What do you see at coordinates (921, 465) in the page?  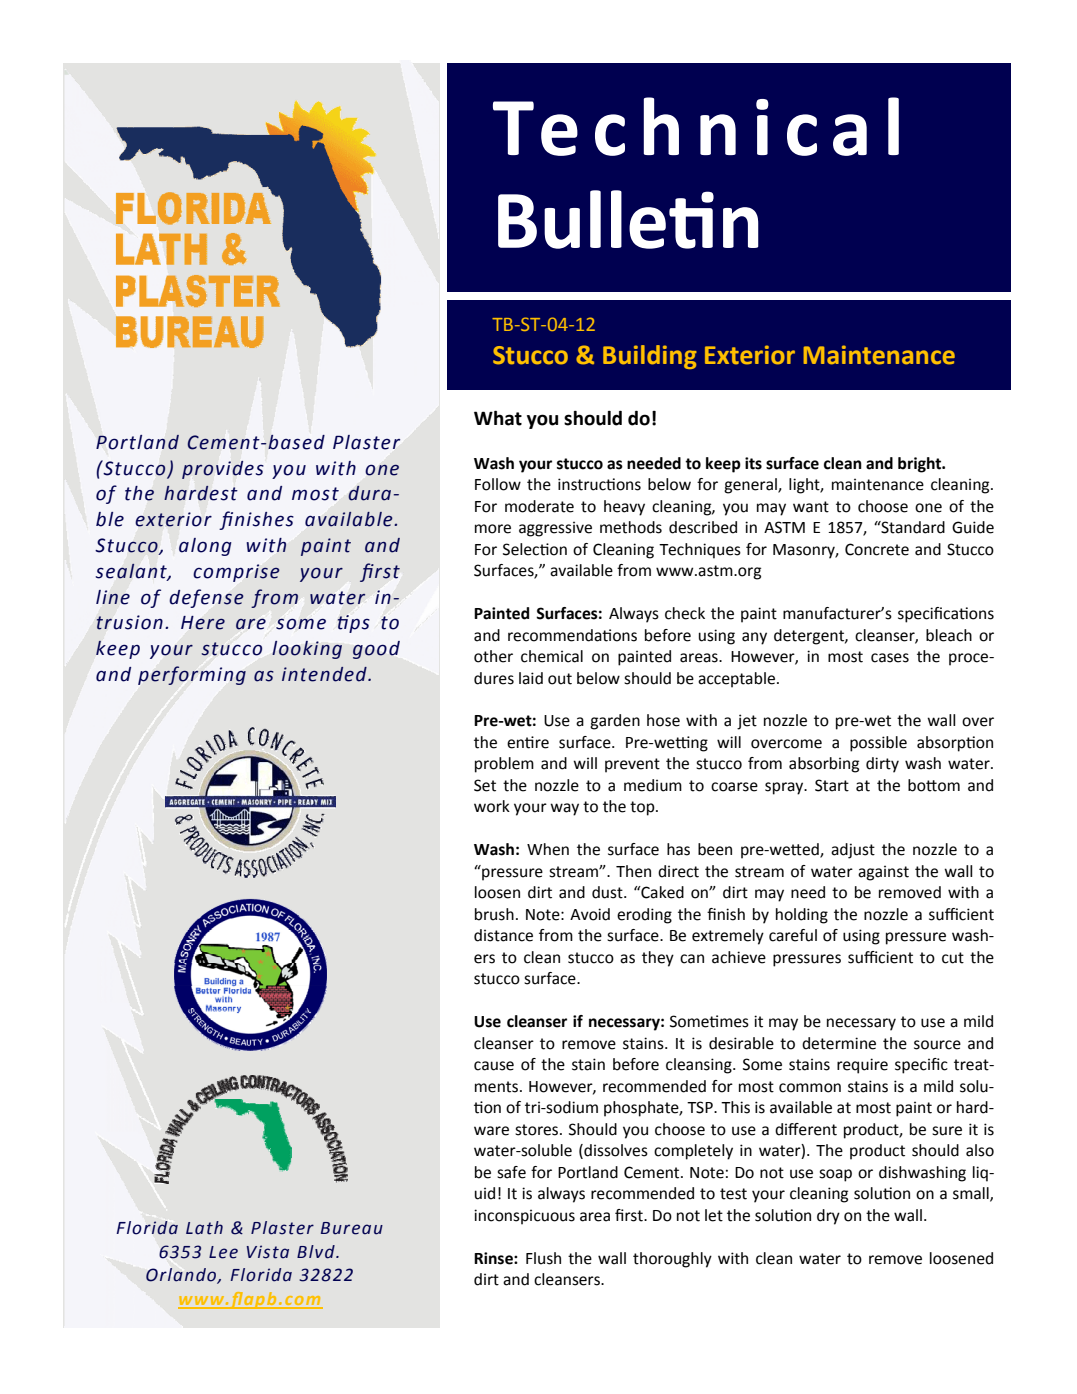 I see `bright` at bounding box center [921, 465].
